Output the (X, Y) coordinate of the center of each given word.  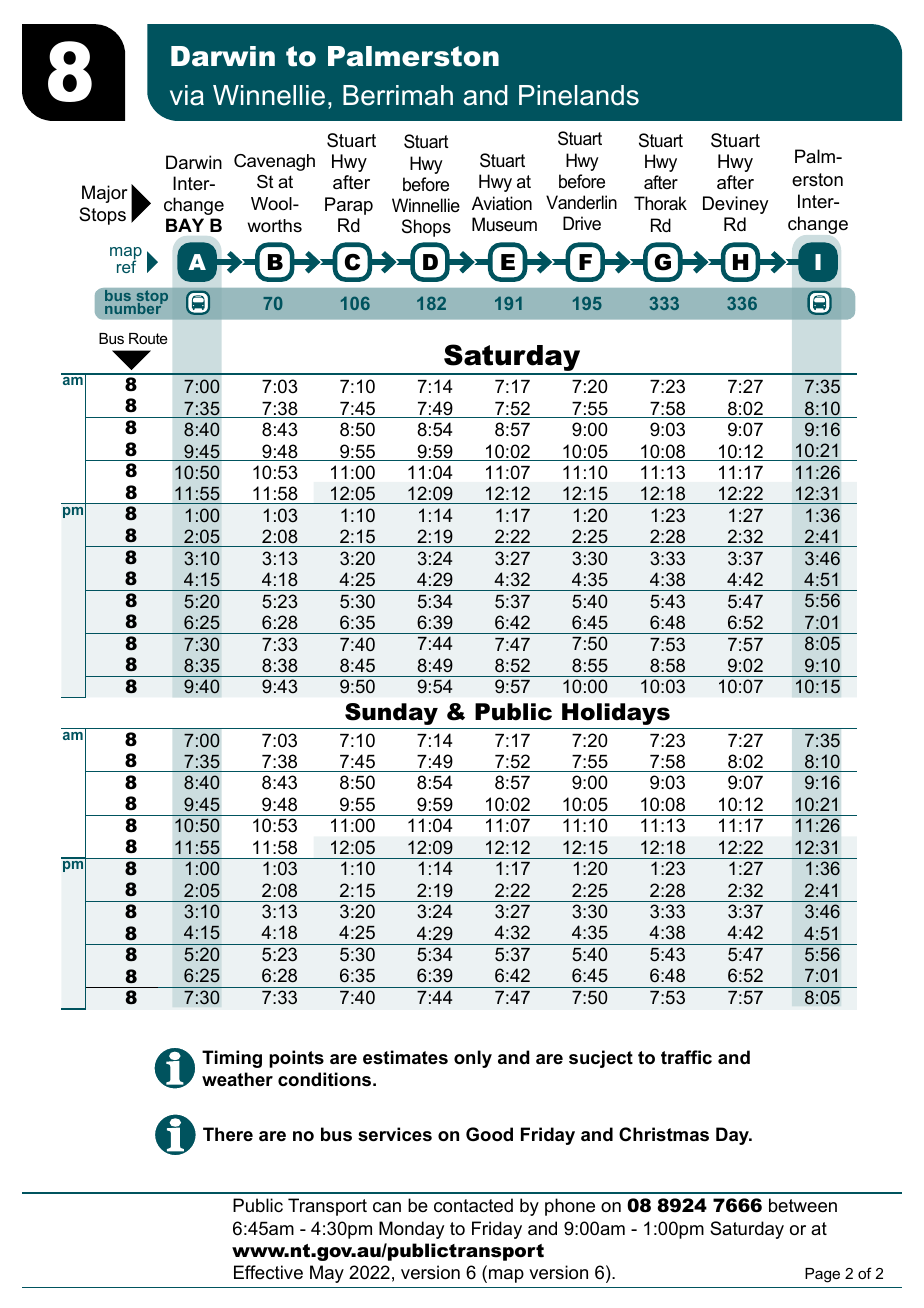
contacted (473, 1205)
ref (126, 266)
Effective (268, 1272)
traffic (686, 1057)
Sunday (391, 714)
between (803, 1205)
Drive (582, 223)
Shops (426, 228)
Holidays (616, 714)
